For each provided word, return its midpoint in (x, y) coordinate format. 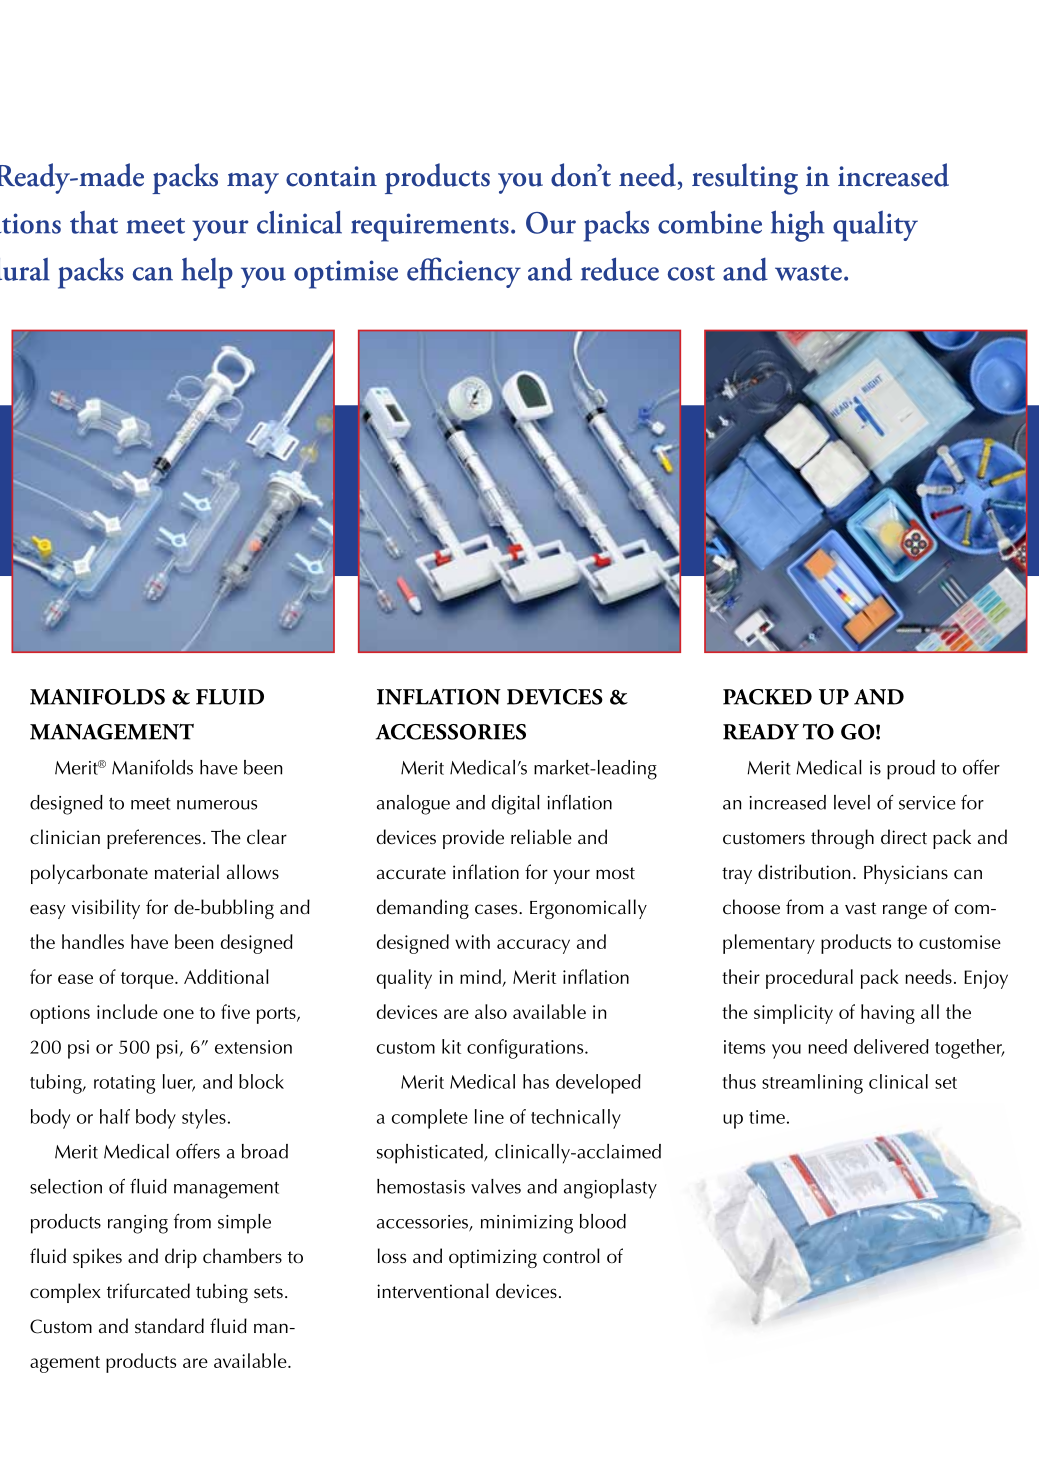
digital (516, 805)
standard (169, 1326)
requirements (430, 227)
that (94, 222)
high (798, 226)
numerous (217, 805)
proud (911, 770)
